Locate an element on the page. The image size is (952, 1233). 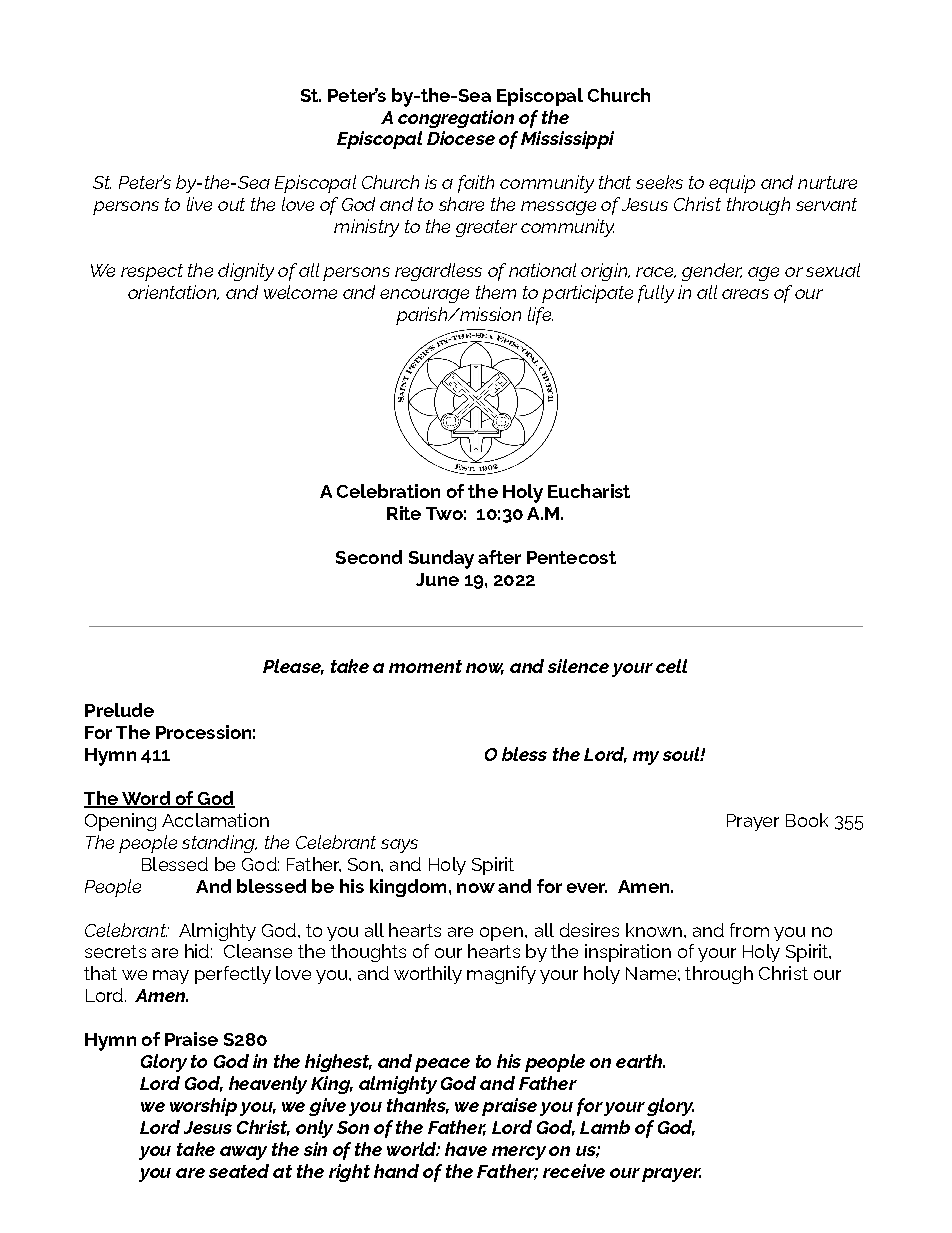
away is located at coordinates (243, 1153).
